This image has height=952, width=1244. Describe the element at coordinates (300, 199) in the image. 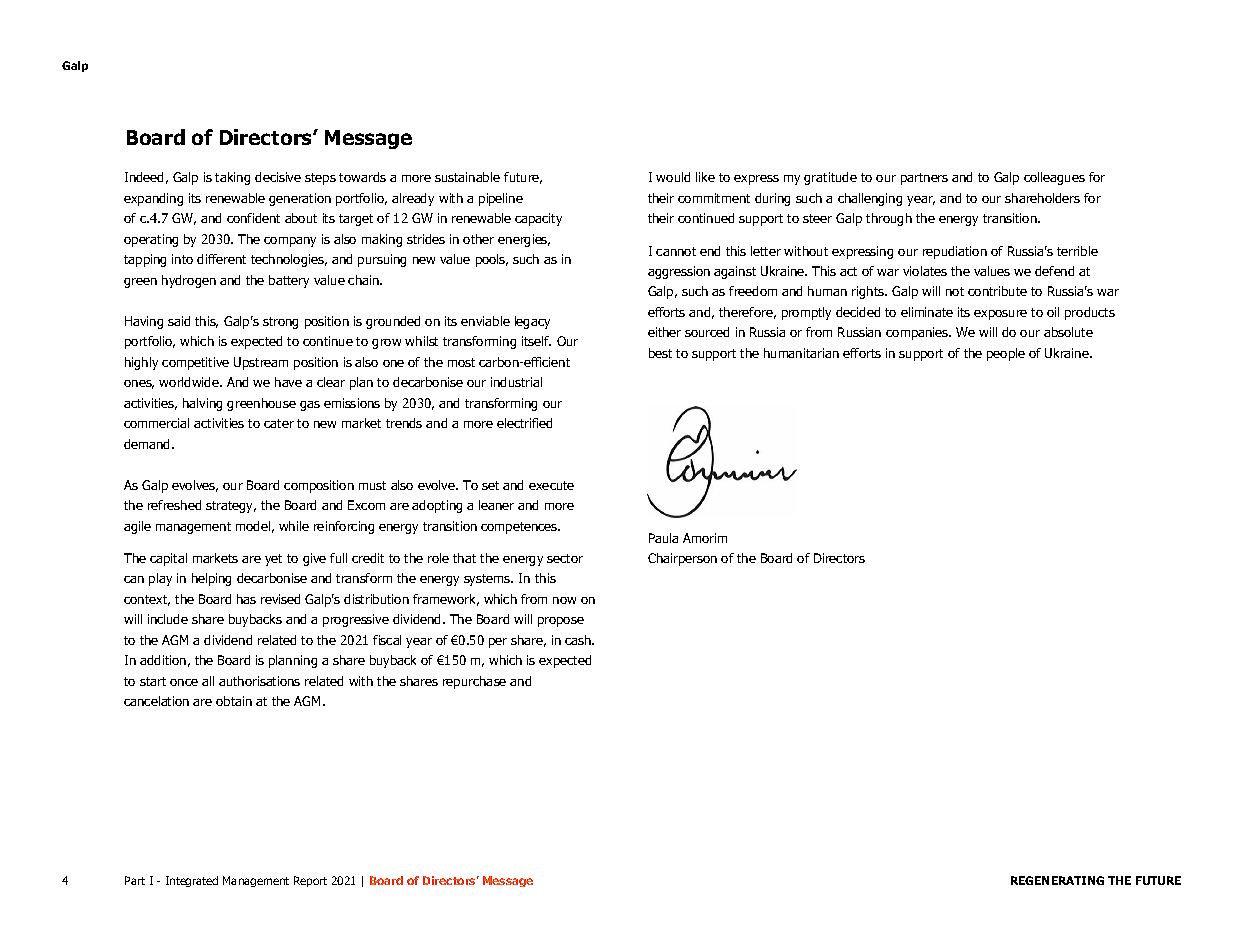

I see `generation` at that location.
